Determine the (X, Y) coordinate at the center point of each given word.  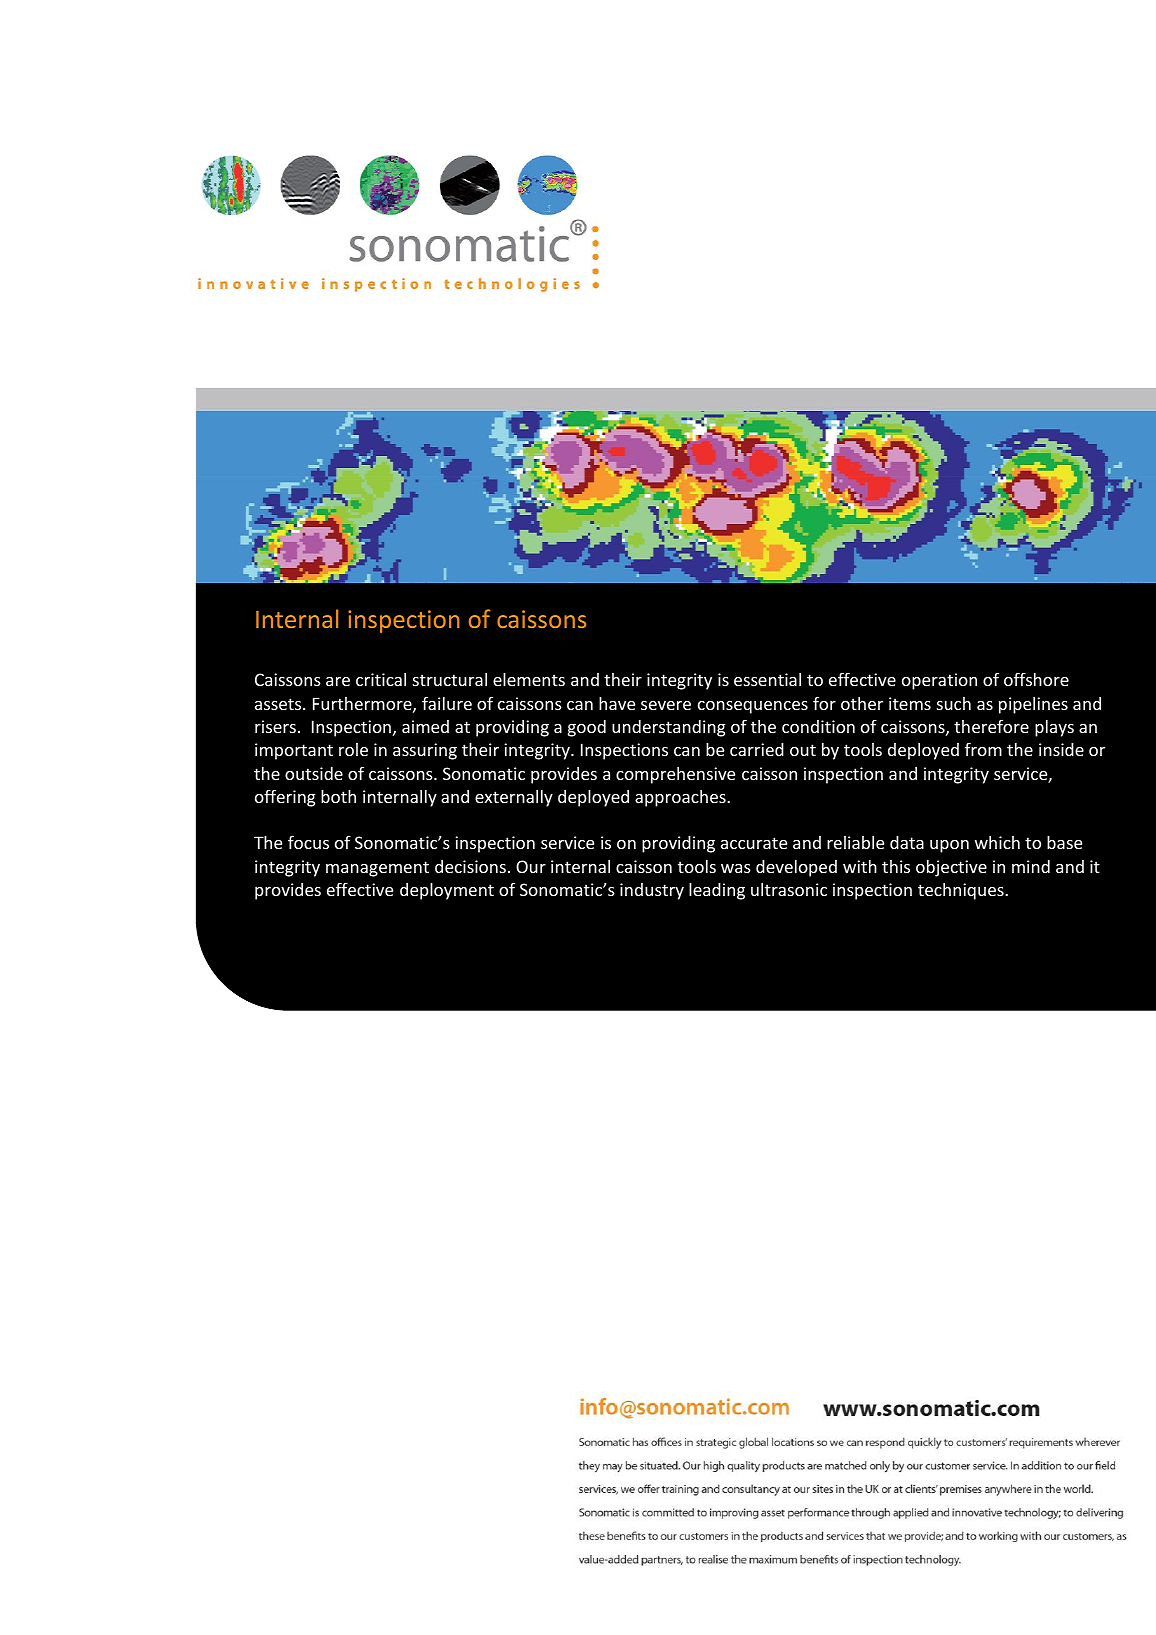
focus (308, 842)
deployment (447, 891)
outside (314, 773)
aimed (425, 726)
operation (939, 681)
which (997, 842)
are (338, 681)
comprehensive (675, 775)
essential (767, 679)
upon (949, 846)
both (338, 796)
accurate (754, 843)
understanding (669, 728)
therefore (991, 726)
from (983, 749)
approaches (681, 798)
